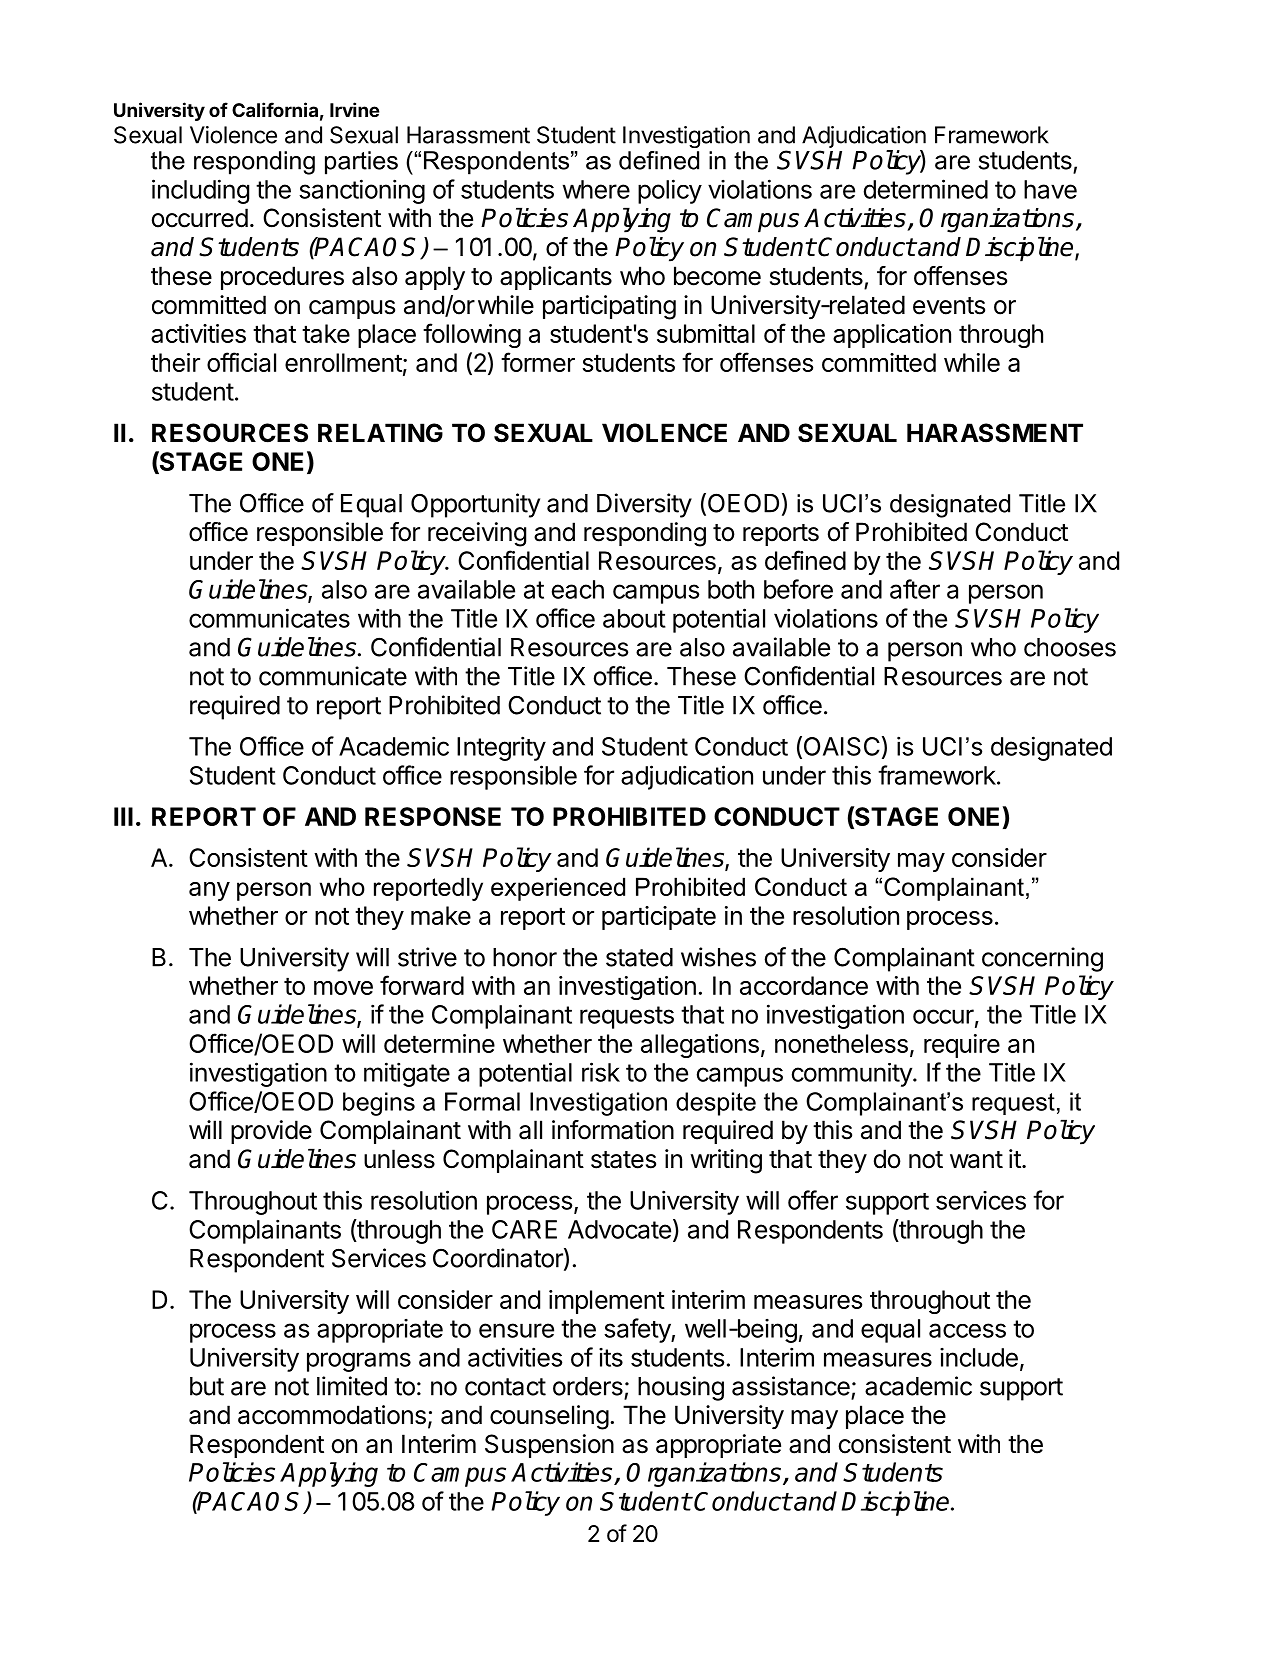  I want to click on but, so click(207, 1386).
